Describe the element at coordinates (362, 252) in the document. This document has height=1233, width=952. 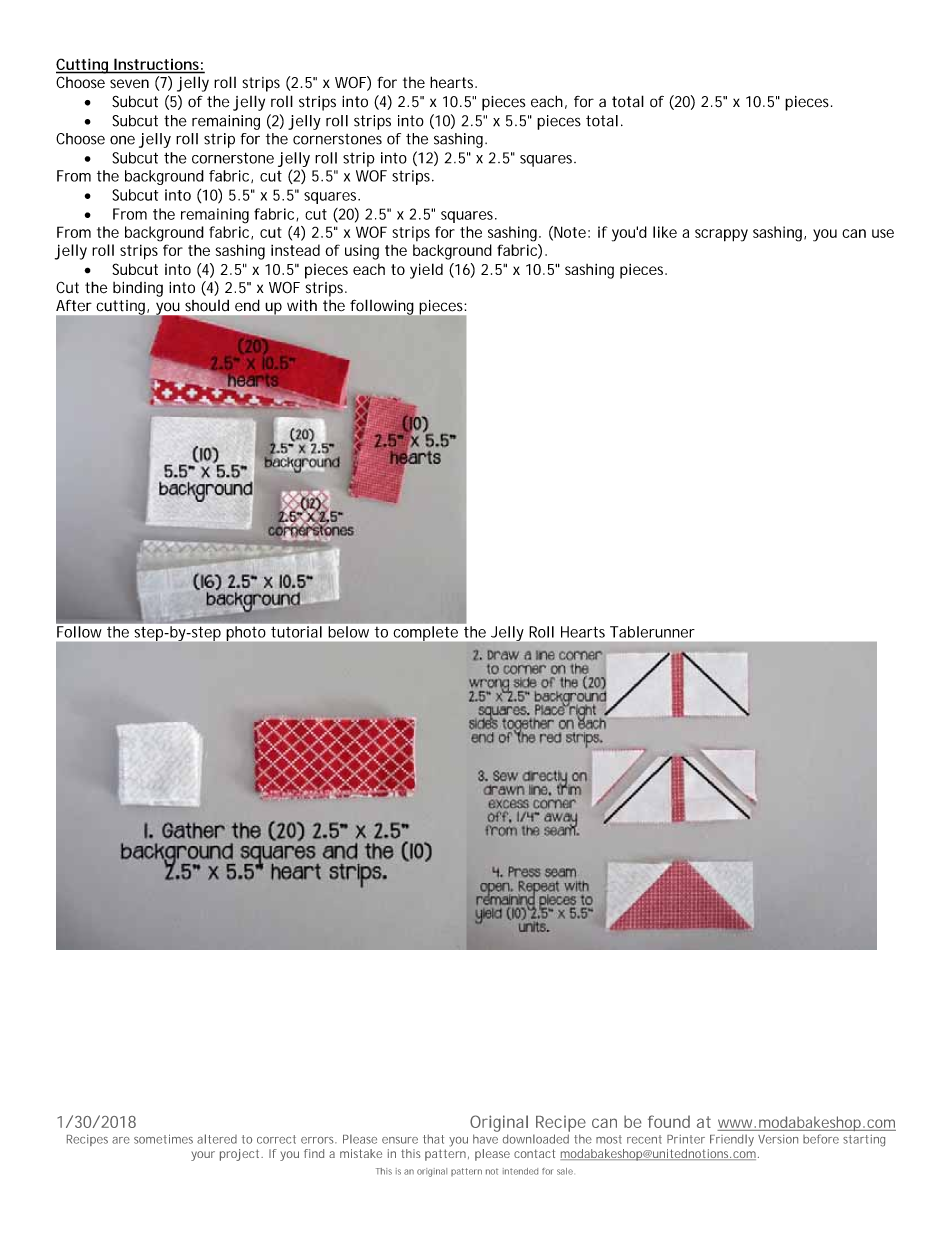
I see `using` at that location.
